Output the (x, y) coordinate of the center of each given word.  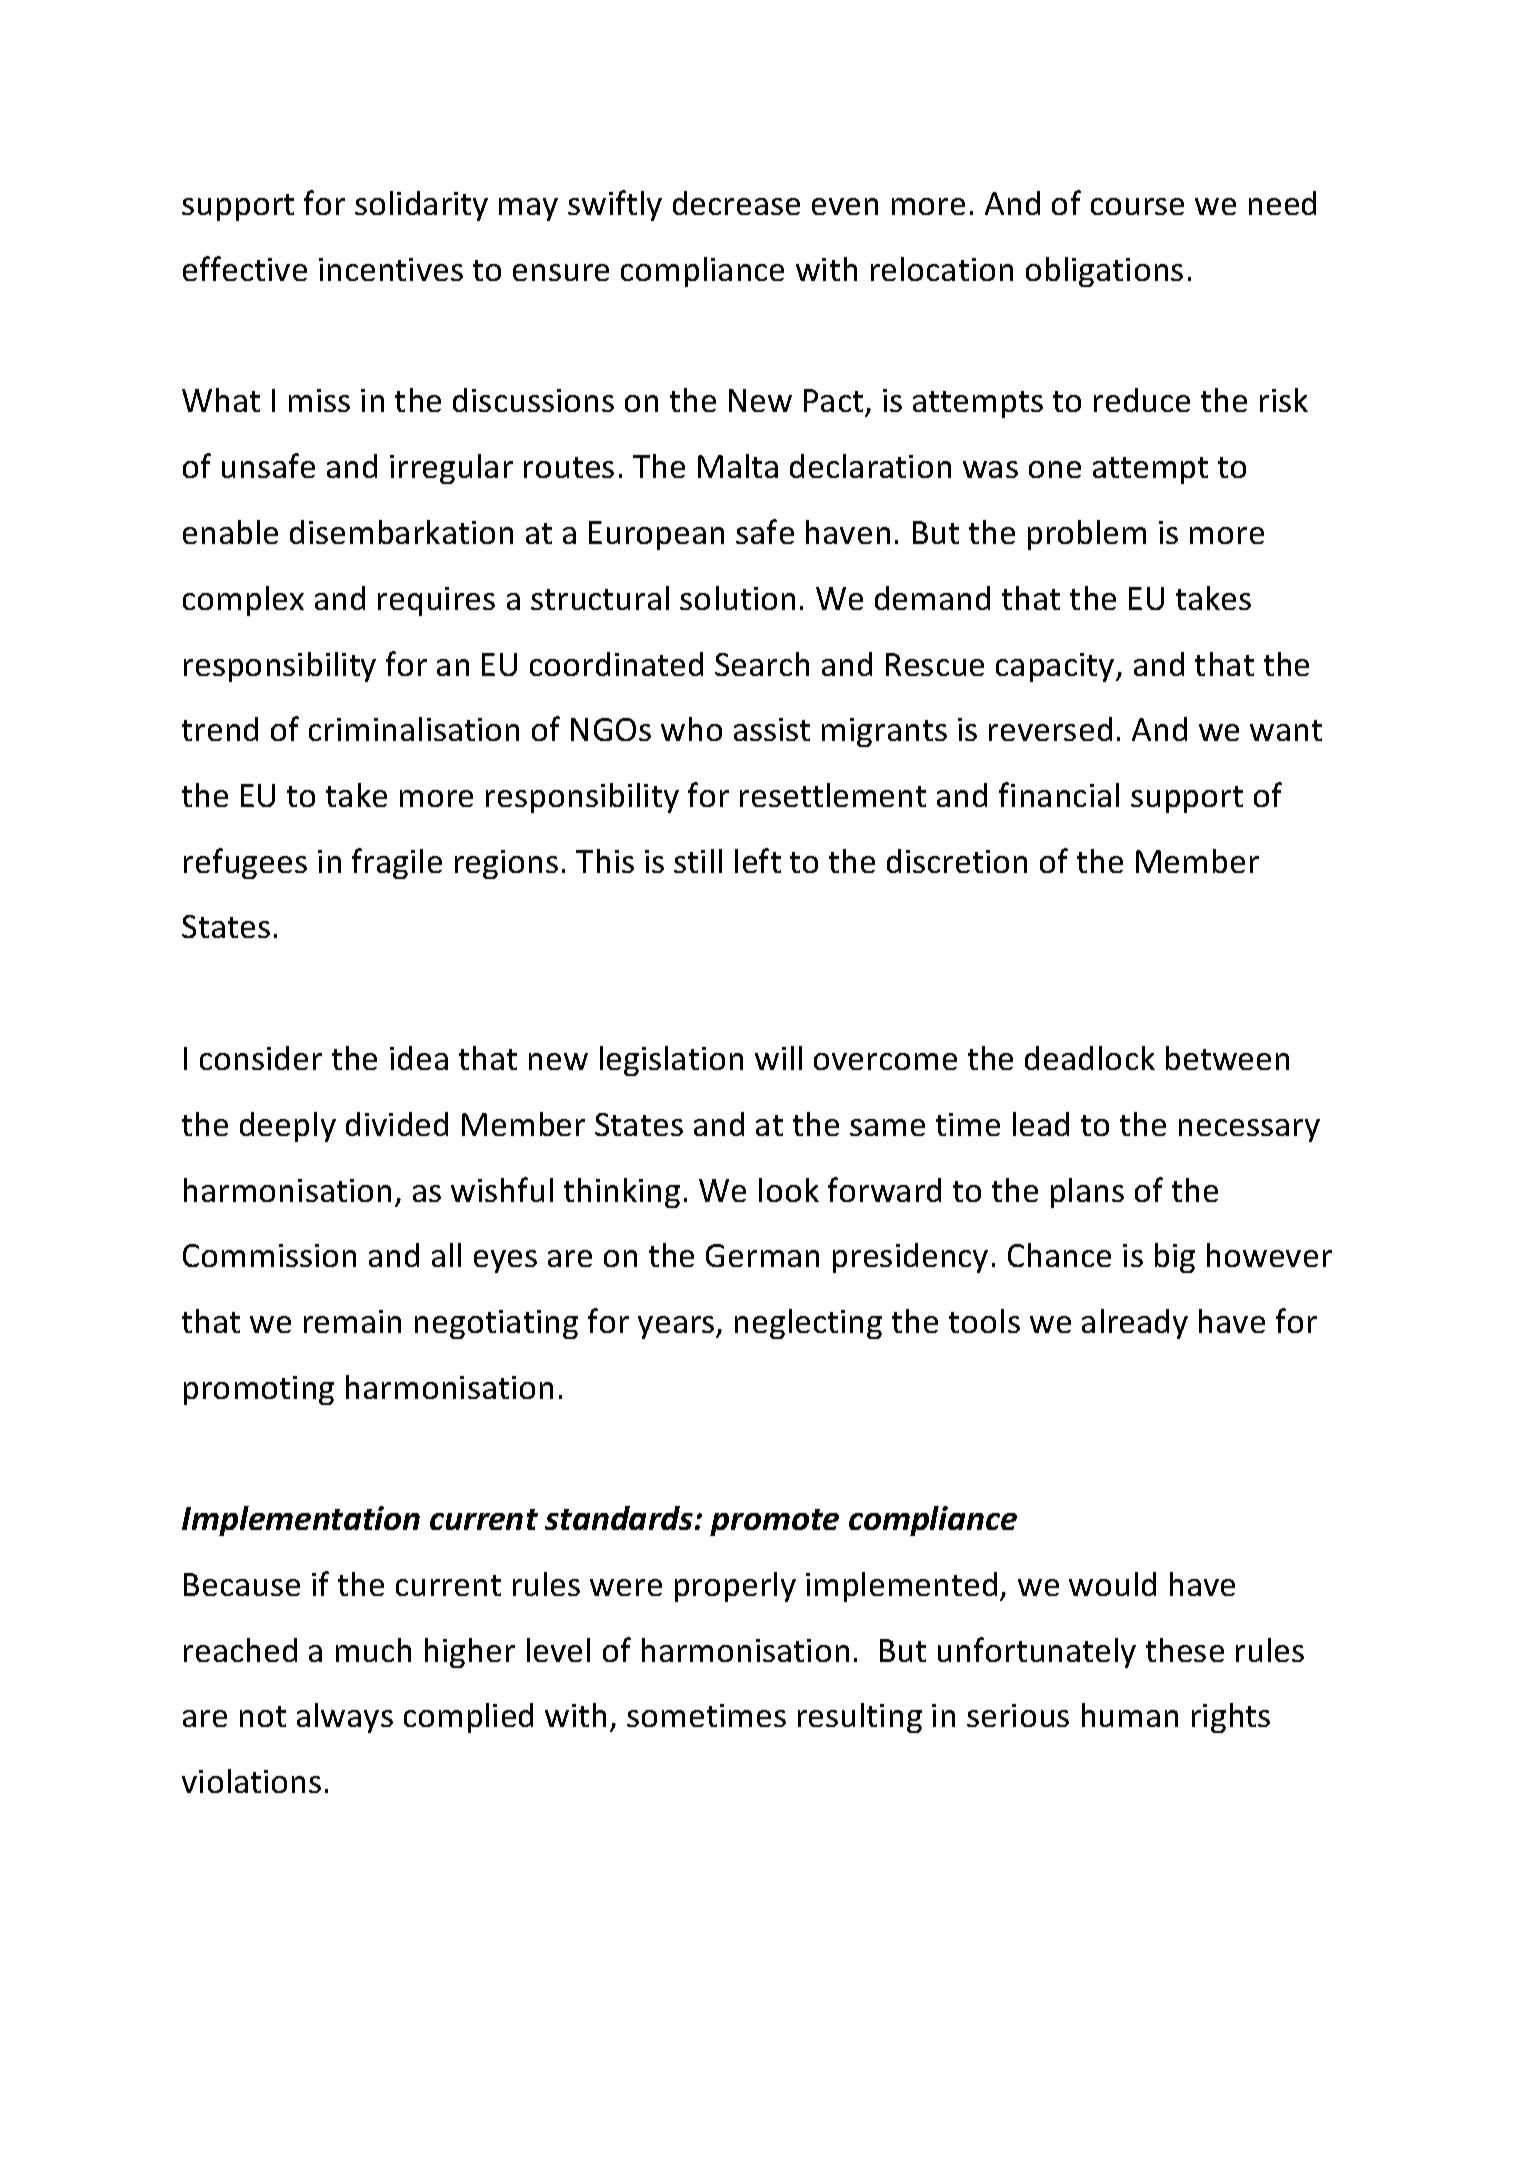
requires (436, 601)
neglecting (808, 1324)
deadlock (1090, 1058)
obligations (1104, 272)
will (778, 1058)
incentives (391, 269)
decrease (736, 203)
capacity (1056, 667)
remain (352, 1321)
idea (419, 1058)
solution (737, 598)
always (345, 1718)
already (1135, 1324)
